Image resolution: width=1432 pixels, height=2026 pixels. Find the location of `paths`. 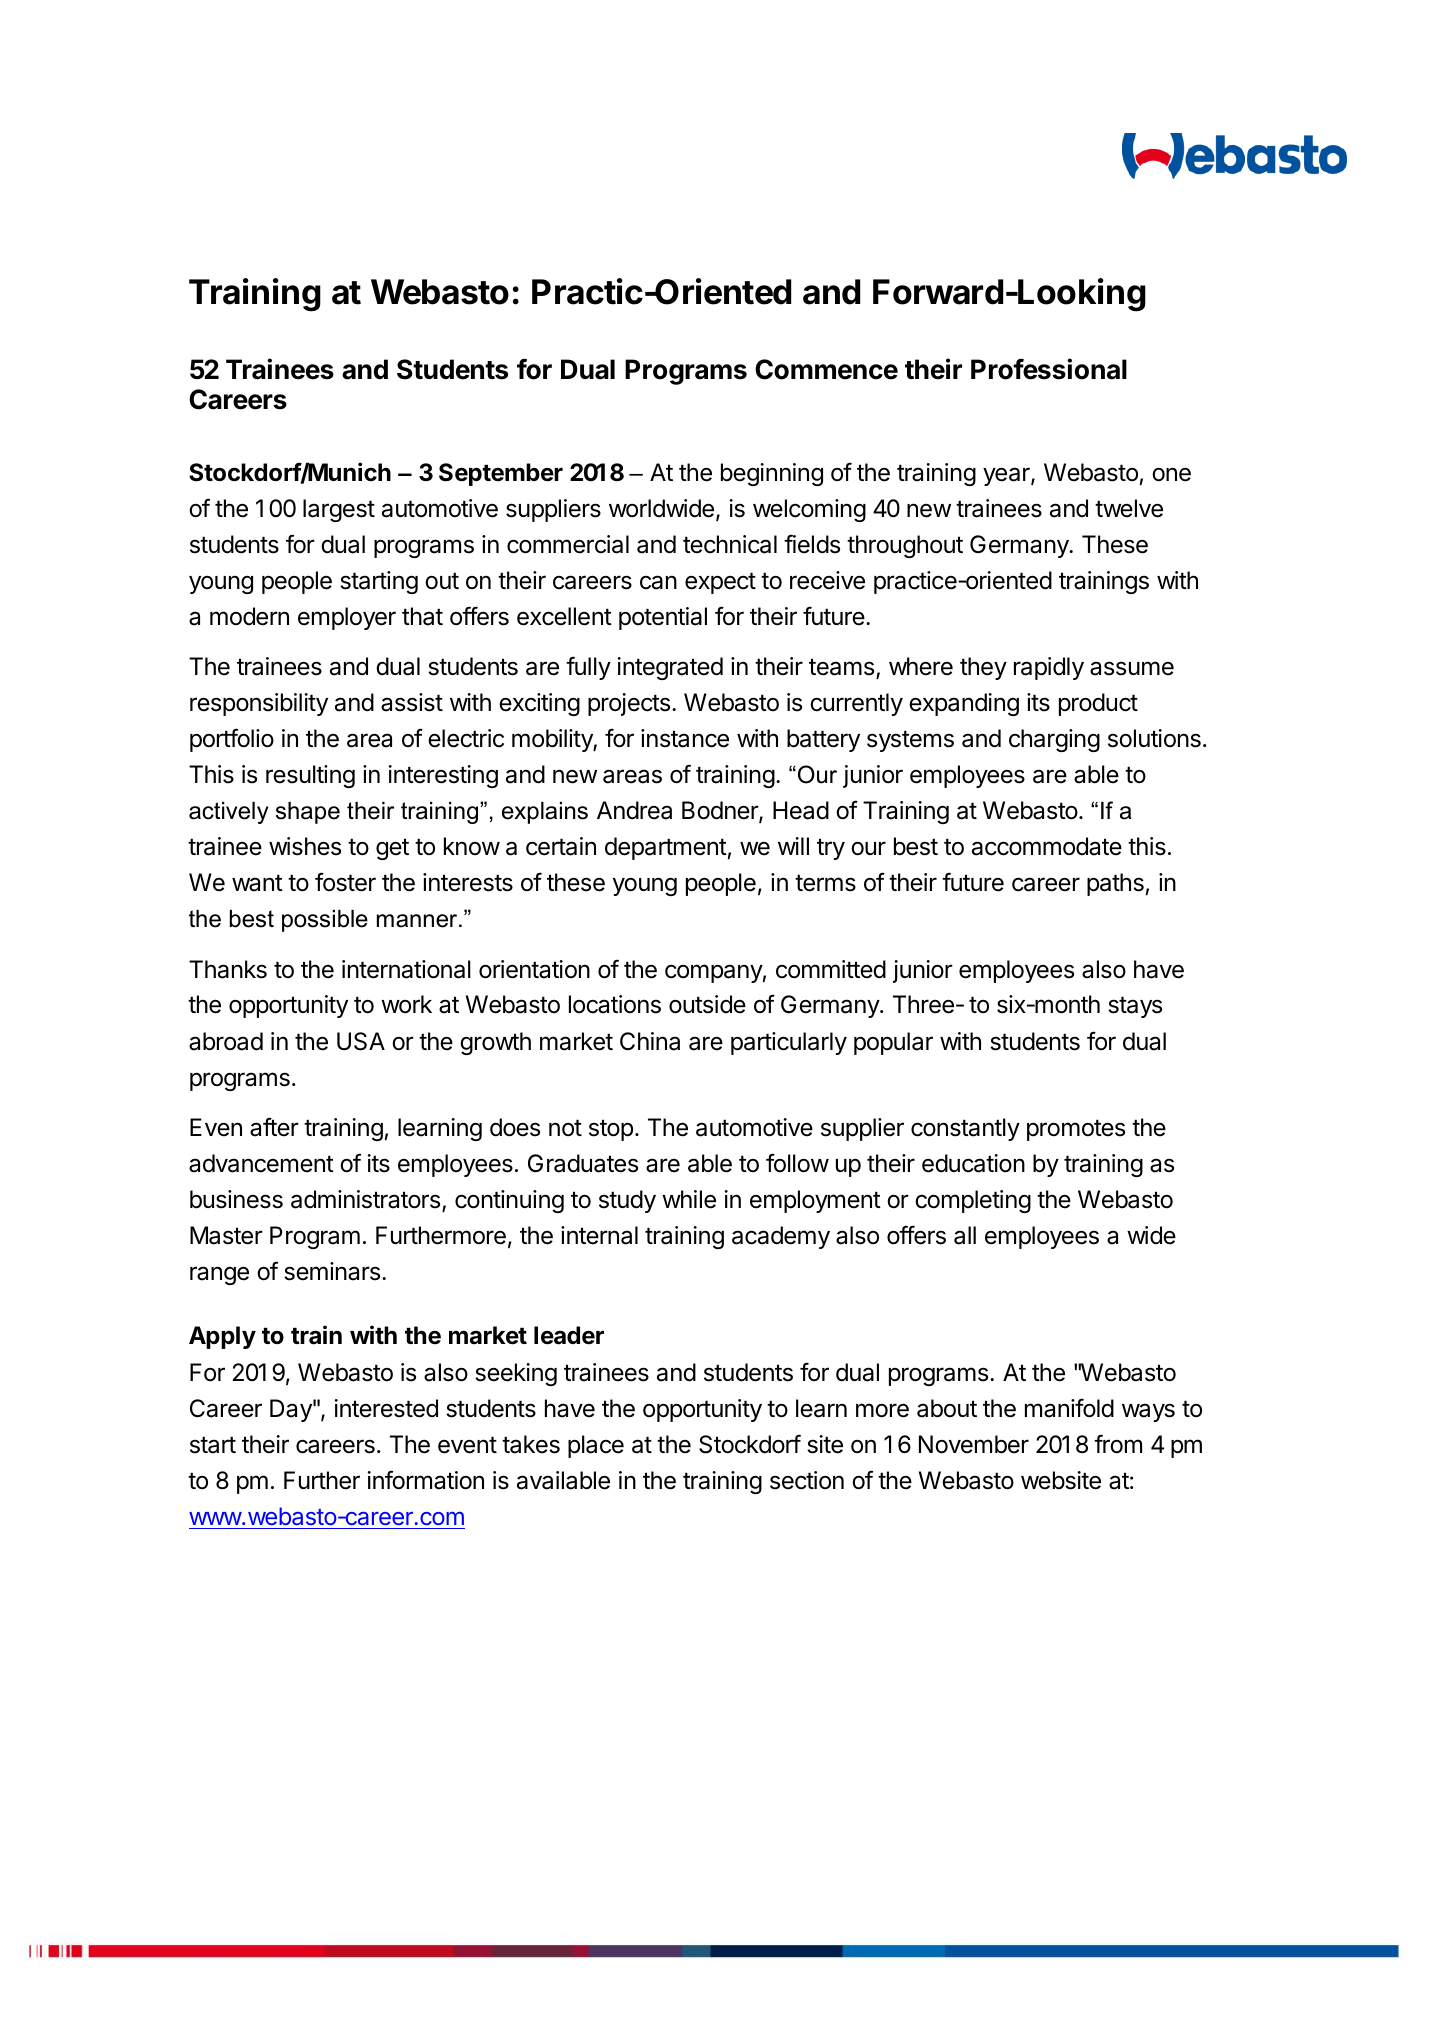

paths is located at coordinates (1115, 884).
